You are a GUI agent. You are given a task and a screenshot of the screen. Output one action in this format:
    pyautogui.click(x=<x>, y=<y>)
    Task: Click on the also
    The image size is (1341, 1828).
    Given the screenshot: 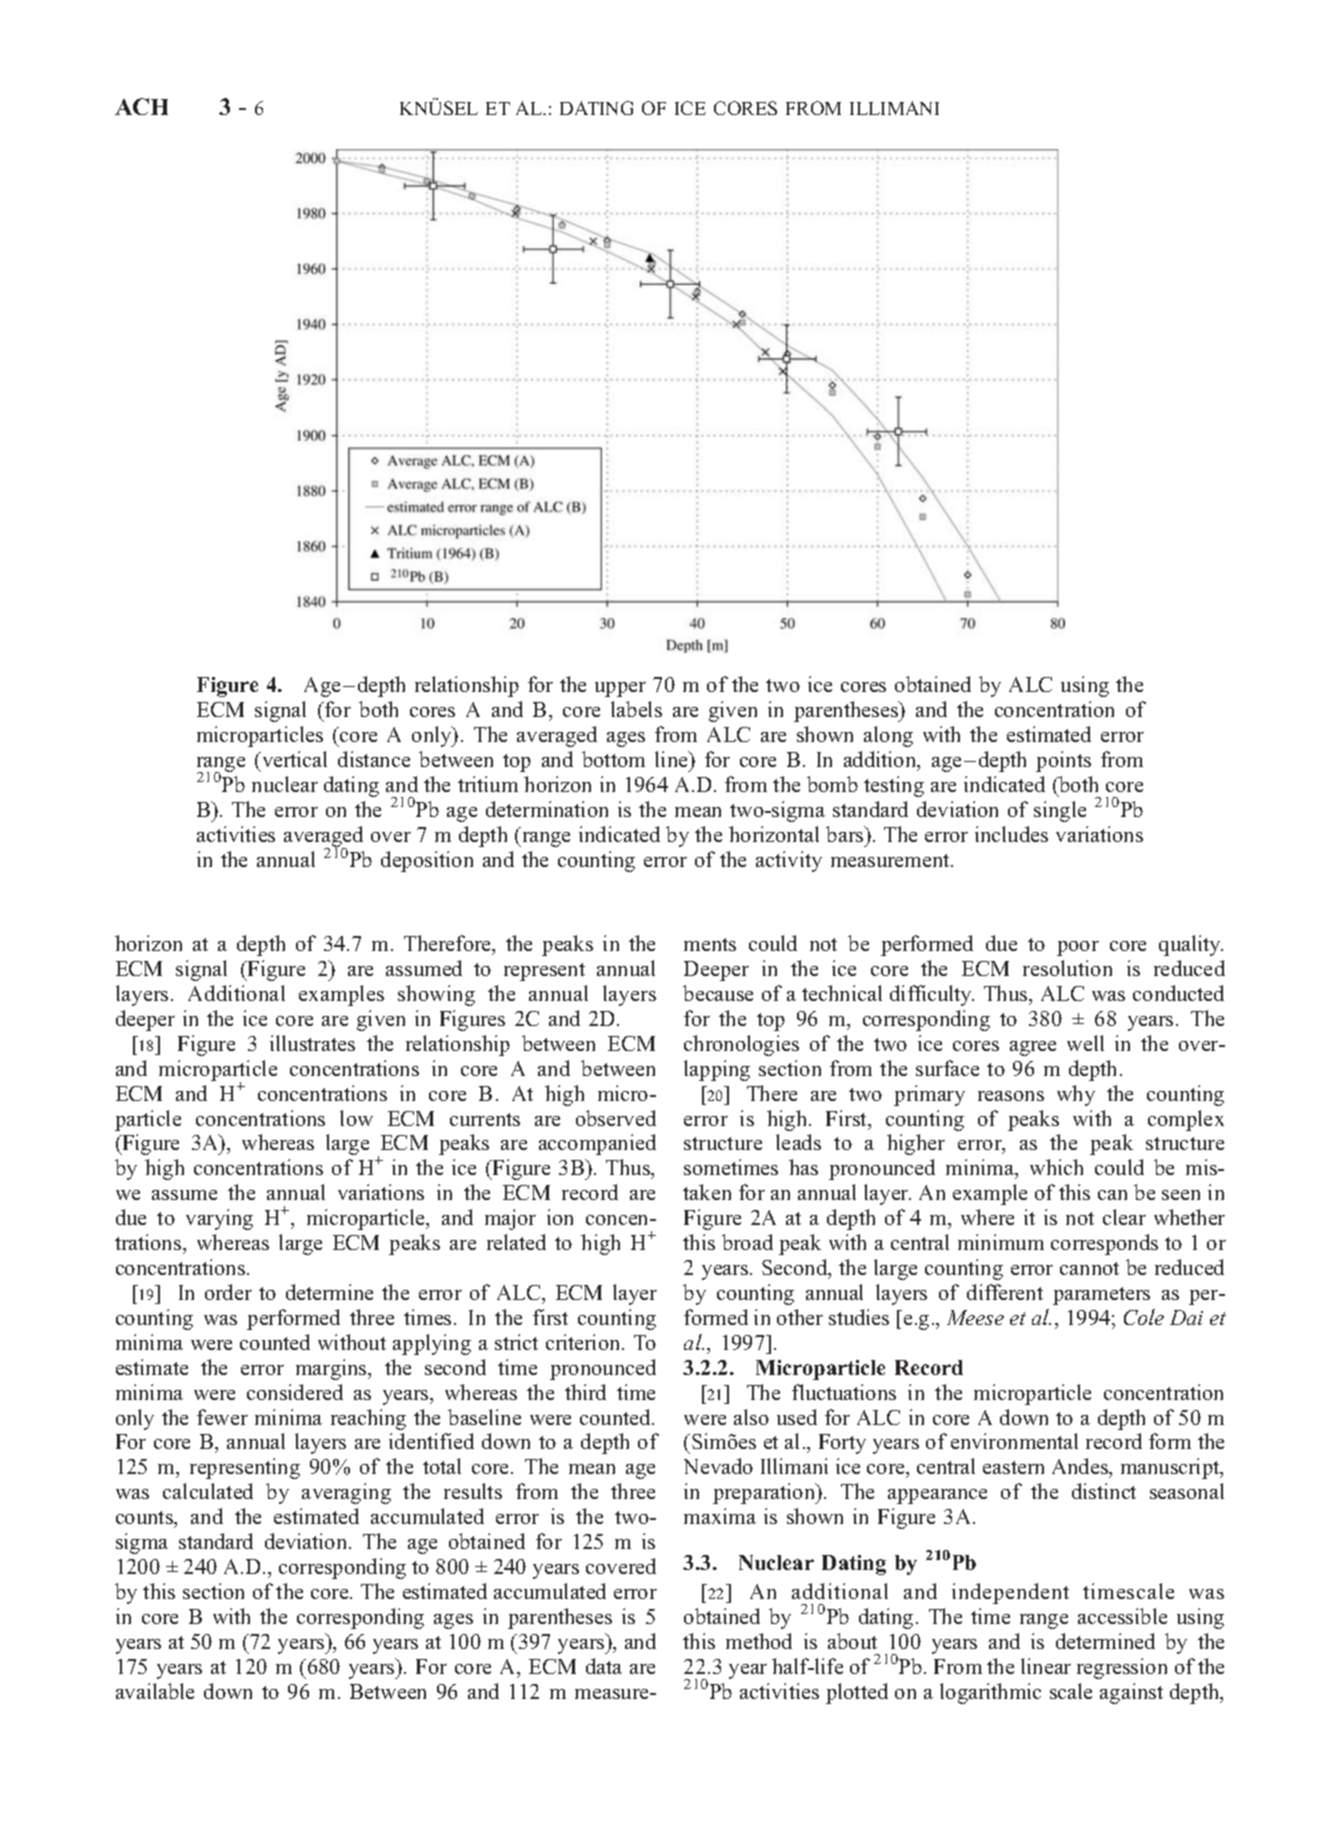 What is the action you would take?
    pyautogui.click(x=751, y=1417)
